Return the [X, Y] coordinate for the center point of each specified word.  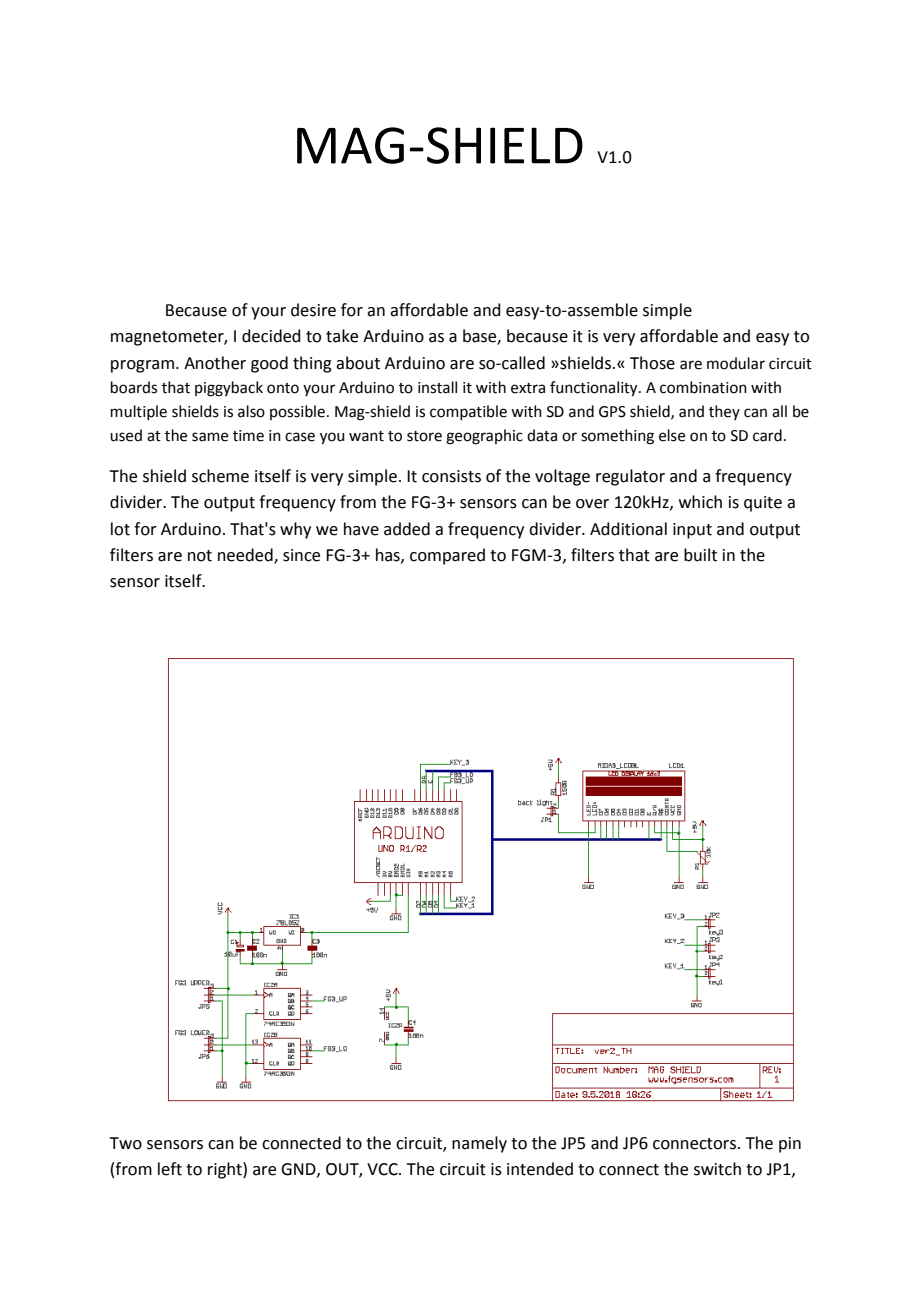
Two [125, 1143]
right [226, 1170]
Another [215, 363]
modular [736, 363]
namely [479, 1144]
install [437, 387]
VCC [383, 1169]
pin [790, 1145]
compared [447, 556]
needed [246, 555]
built [700, 555]
